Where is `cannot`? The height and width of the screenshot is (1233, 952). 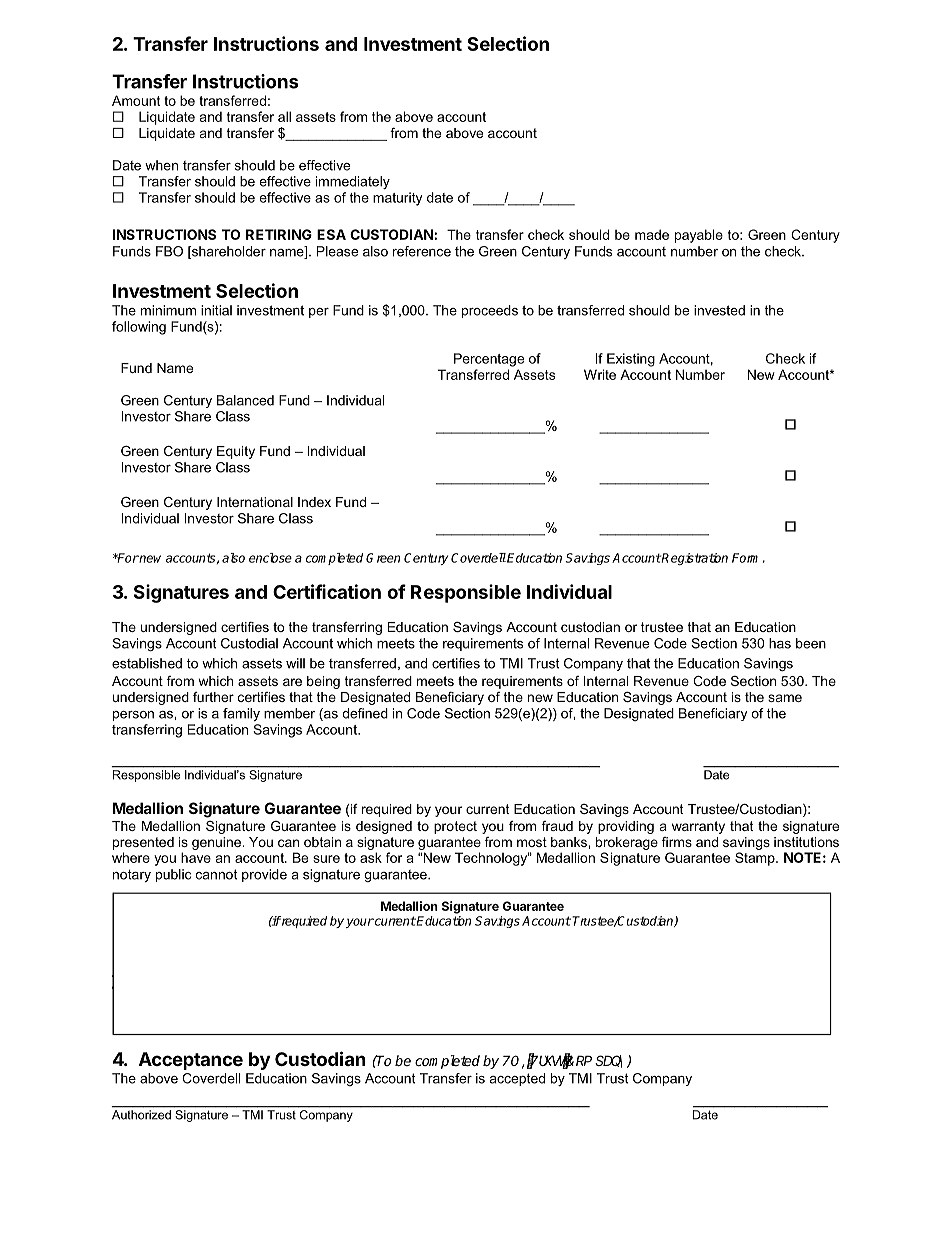 cannot is located at coordinates (216, 874).
